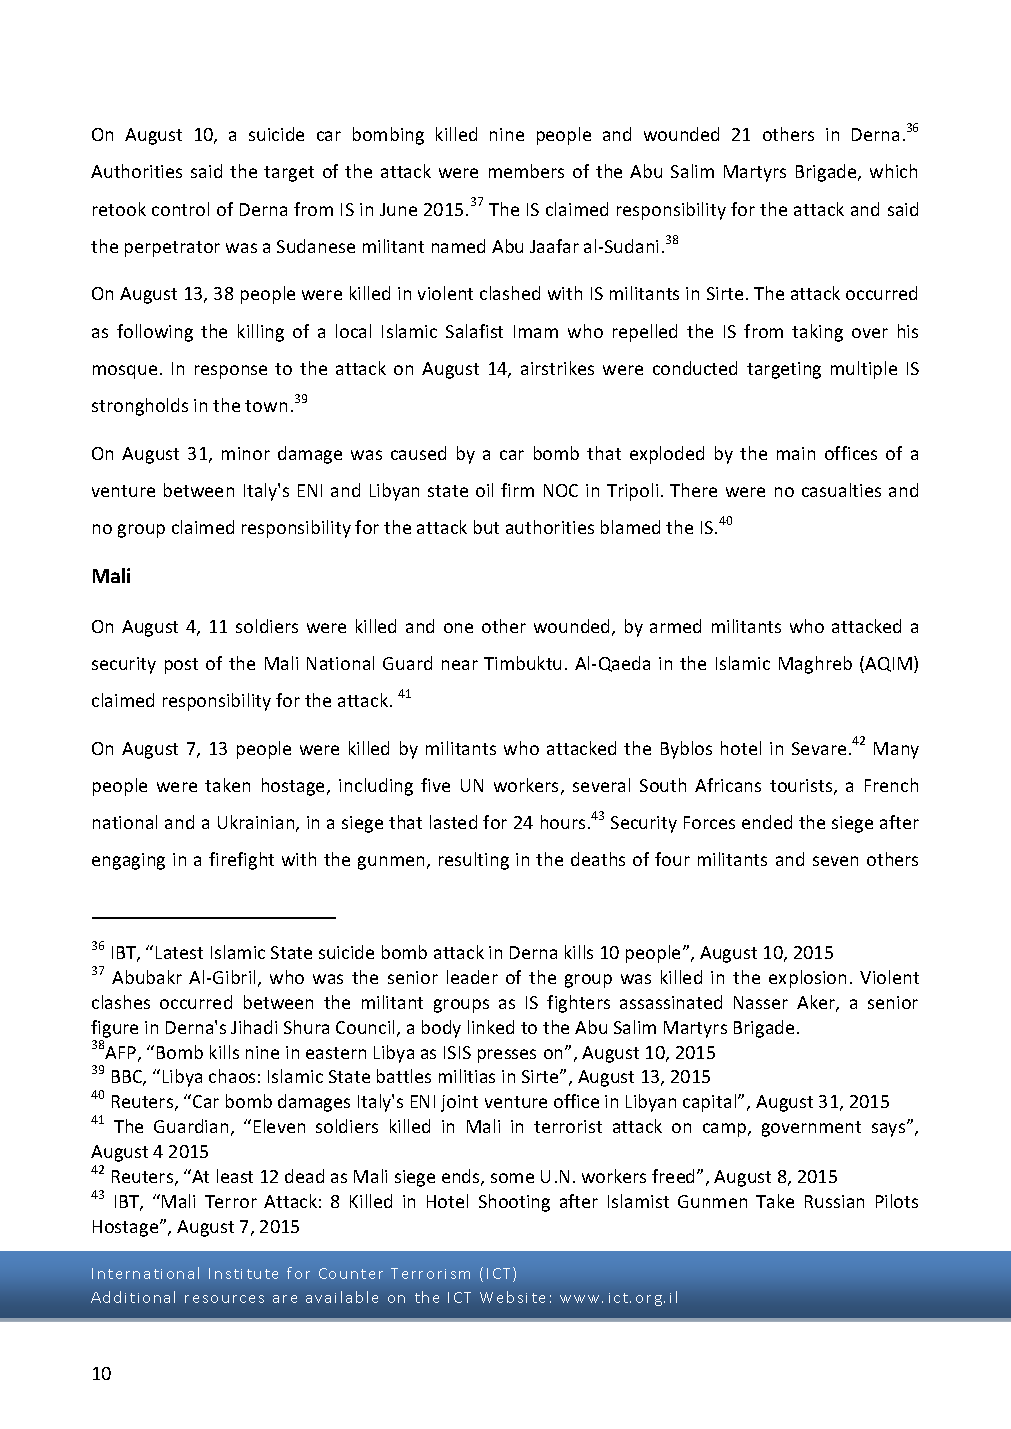 The height and width of the screenshot is (1429, 1011). Describe the element at coordinates (460, 665) in the screenshot. I see `near` at that location.
